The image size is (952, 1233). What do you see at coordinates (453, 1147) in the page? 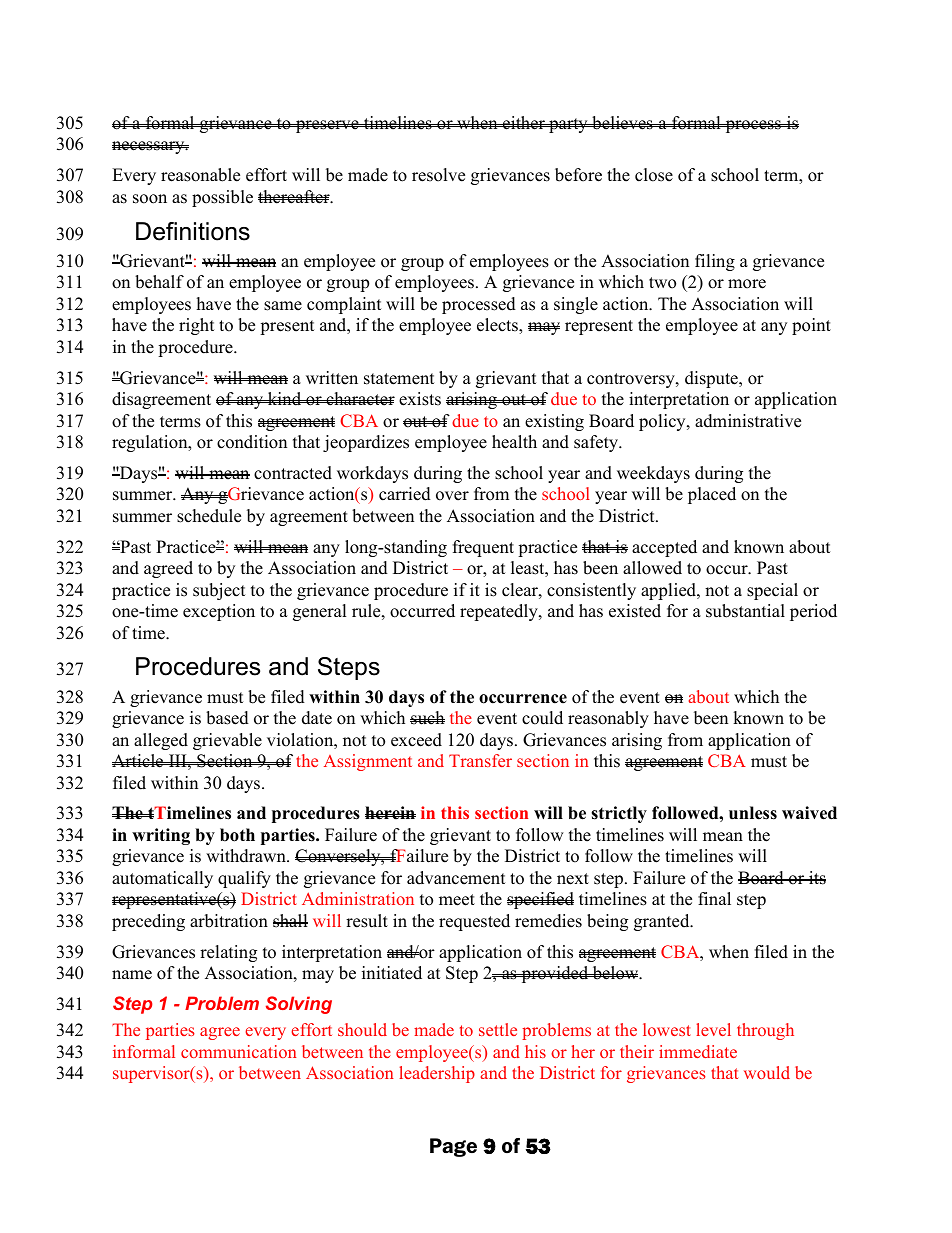
I see `Page` at bounding box center [453, 1147].
